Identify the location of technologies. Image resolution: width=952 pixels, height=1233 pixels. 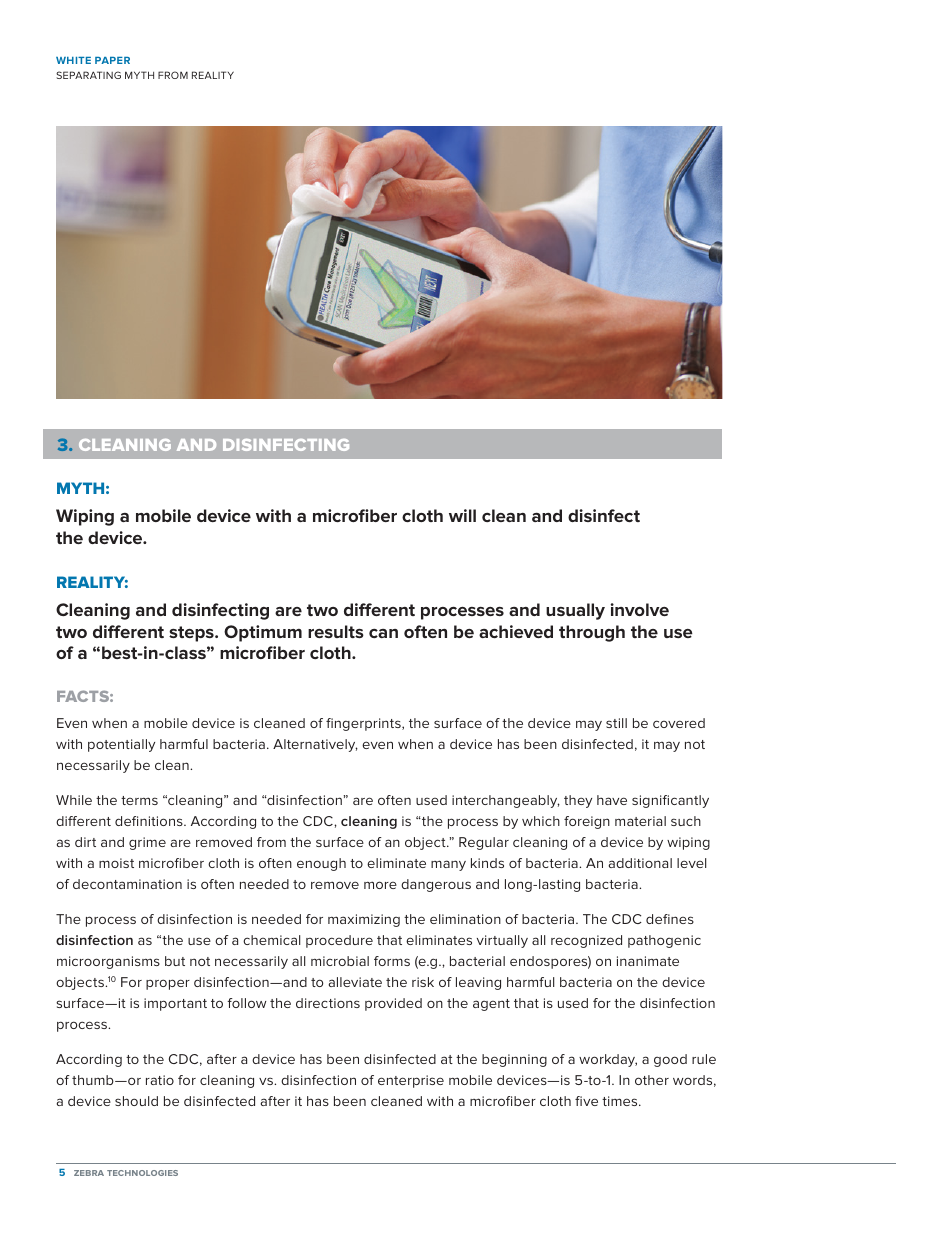
(142, 1173).
